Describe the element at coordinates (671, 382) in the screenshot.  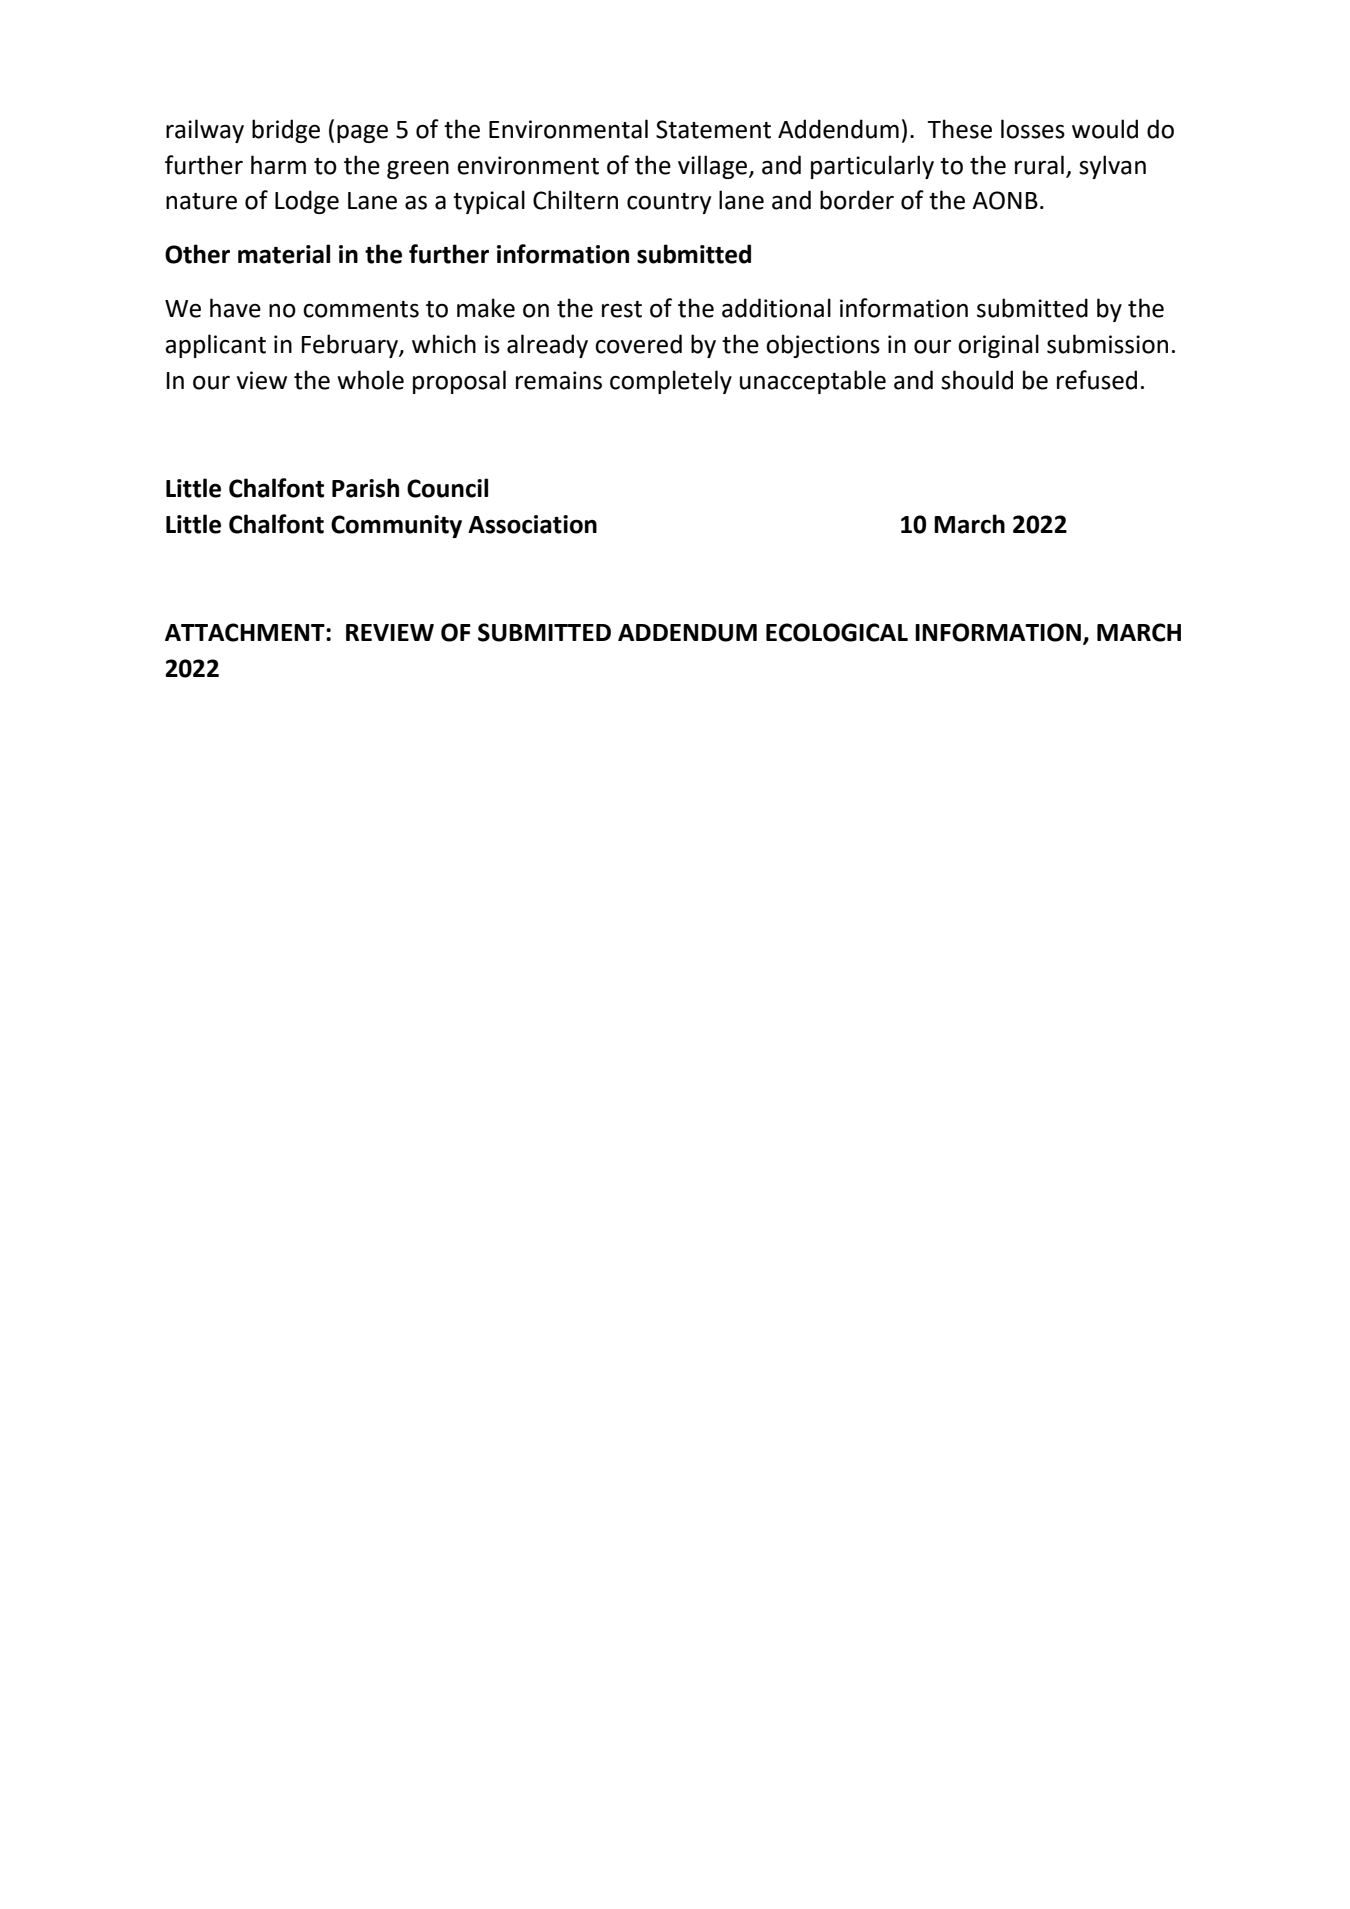
I see `completely` at that location.
